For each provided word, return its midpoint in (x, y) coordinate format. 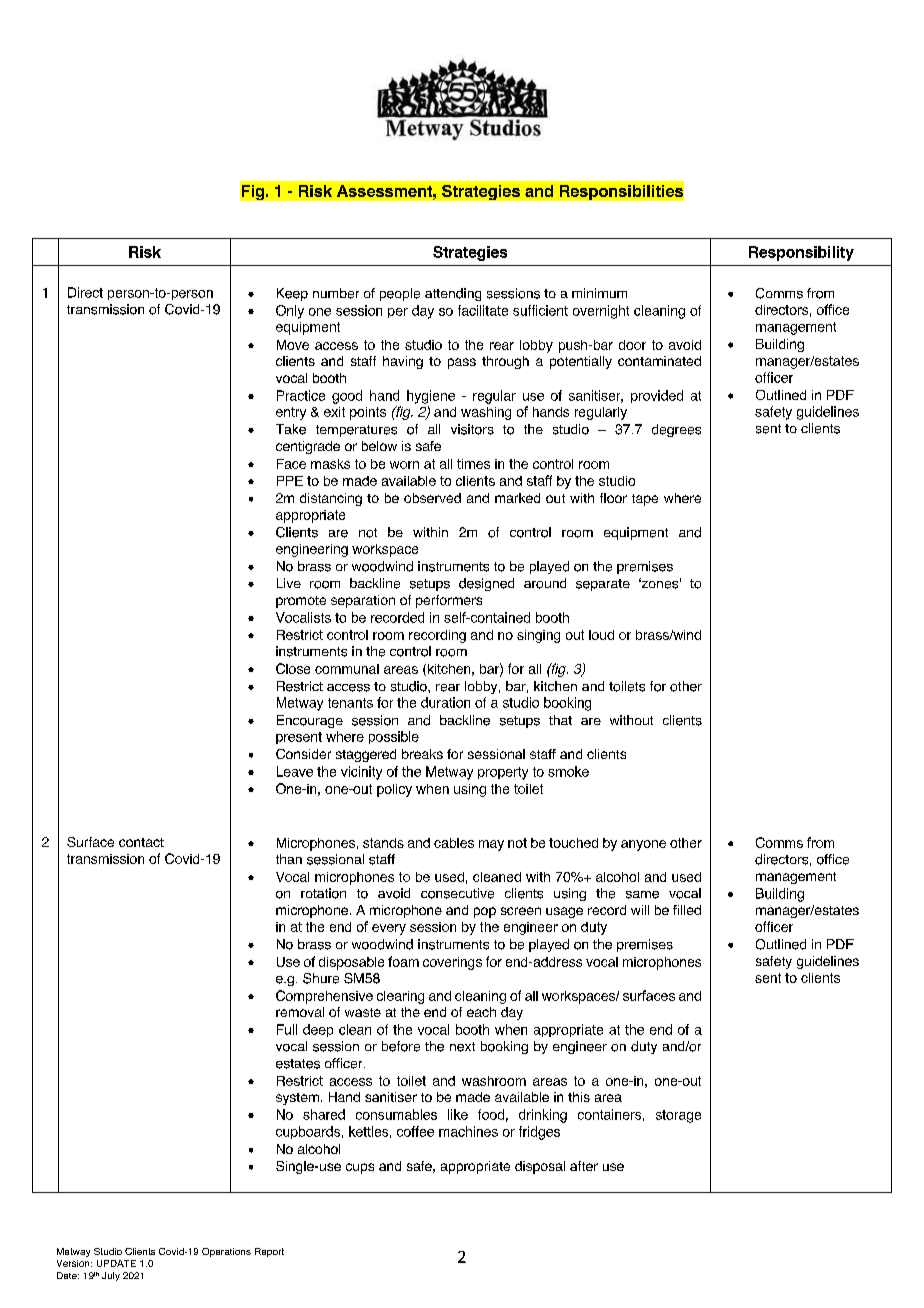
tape (645, 500)
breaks (422, 754)
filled (687, 910)
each (481, 1012)
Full (287, 1029)
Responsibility (801, 253)
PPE (290, 481)
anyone (643, 845)
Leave (295, 771)
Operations (226, 1252)
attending (453, 294)
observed (432, 498)
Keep (292, 294)
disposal (540, 1167)
